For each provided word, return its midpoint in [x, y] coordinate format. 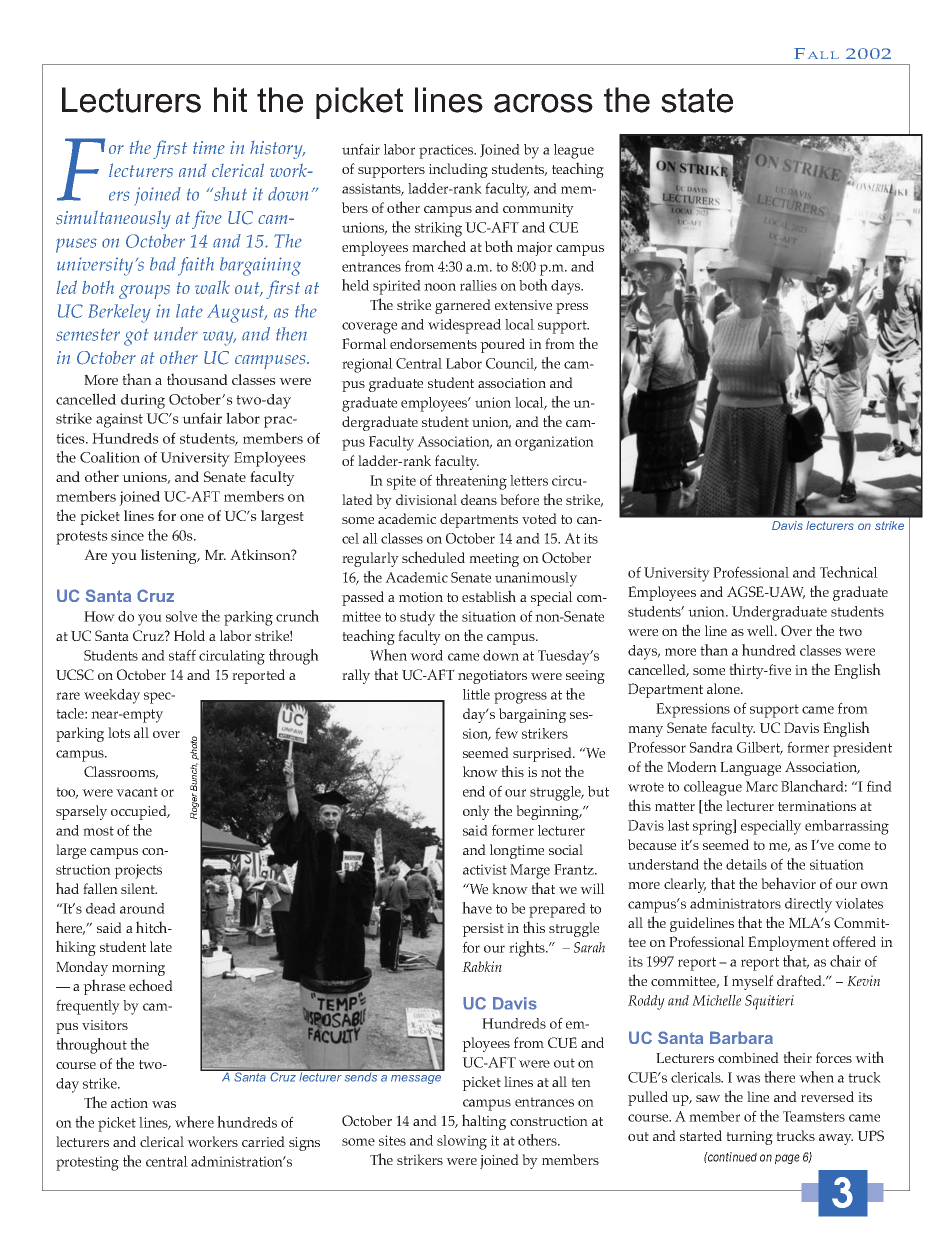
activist [485, 869]
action [129, 1103]
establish [489, 596]
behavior [788, 883]
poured [502, 345]
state [697, 100]
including [458, 170]
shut [229, 194]
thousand [197, 379]
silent [139, 888]
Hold [189, 635]
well [761, 630]
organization [554, 443]
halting [484, 1122]
